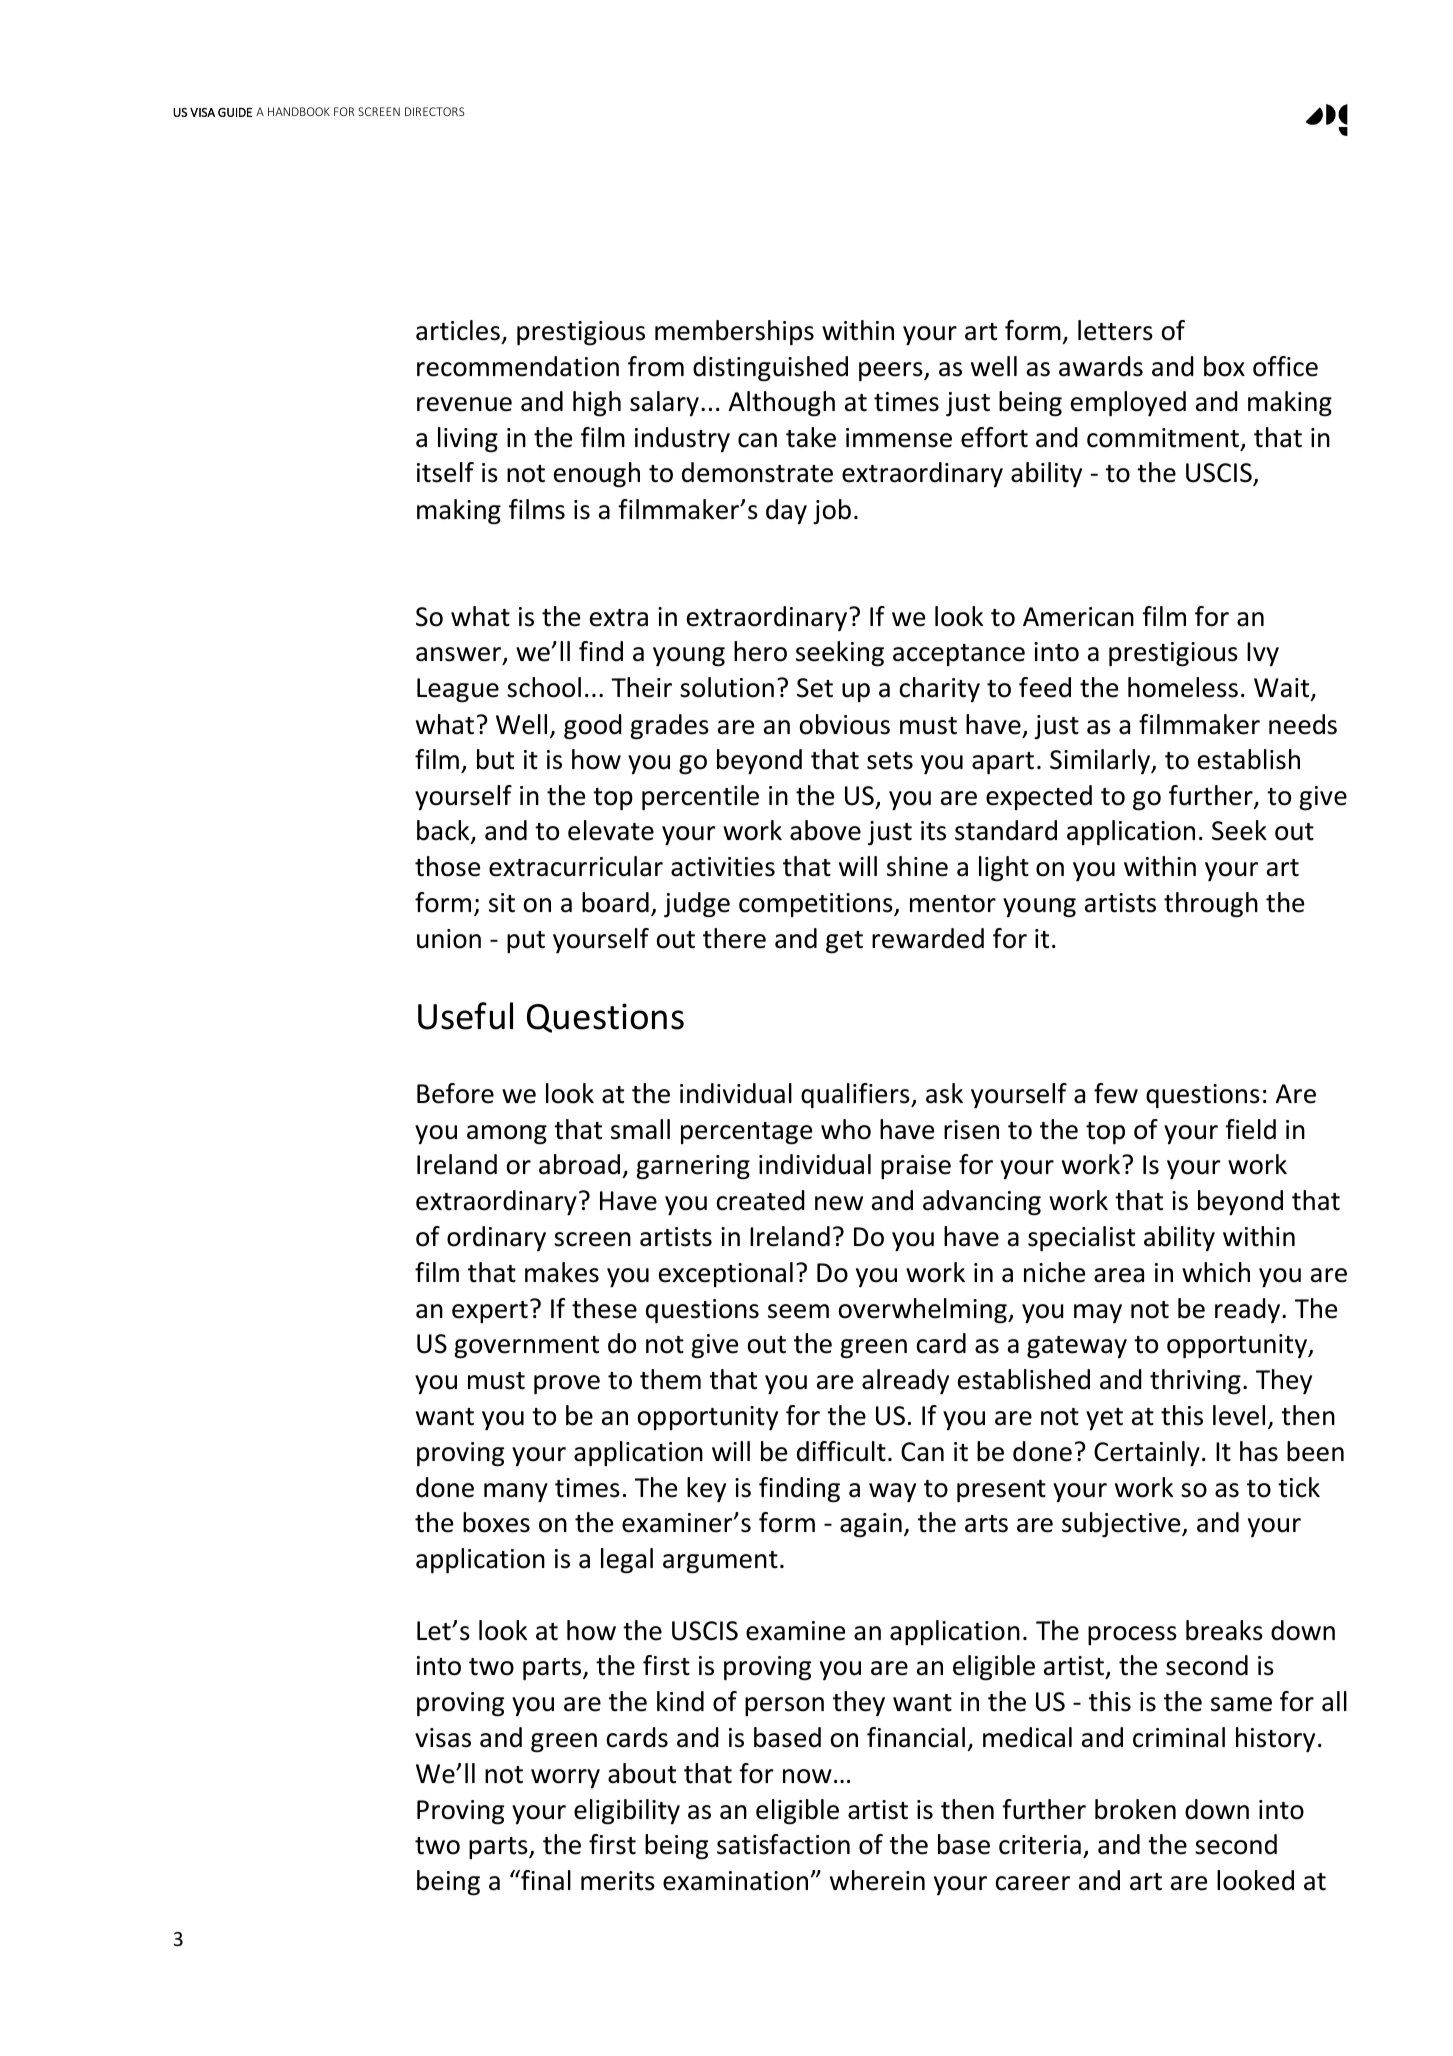 The image size is (1453, 2056). I want to click on expert, so click(490, 1312).
